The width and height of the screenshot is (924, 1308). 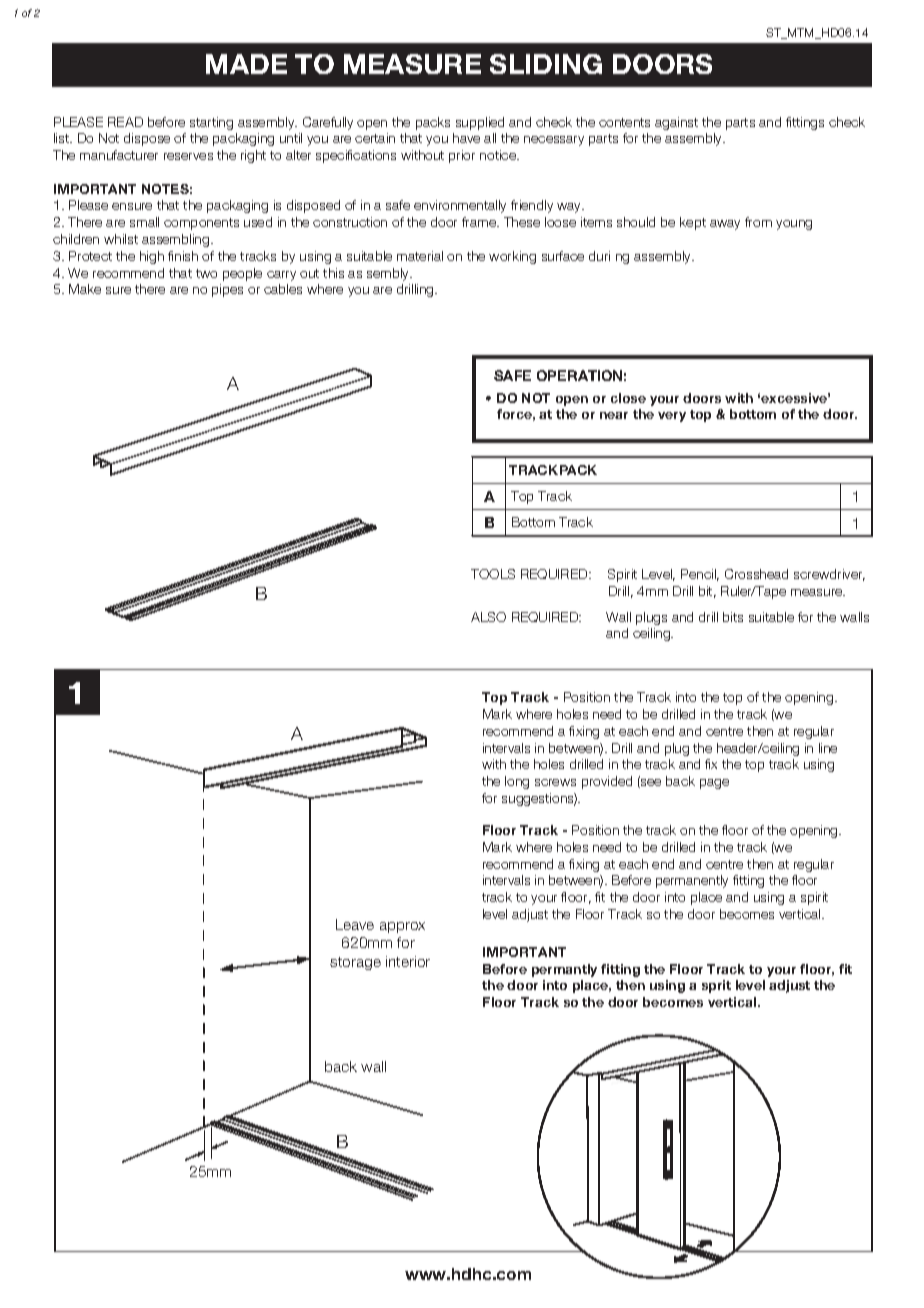 I want to click on against, so click(x=676, y=123).
